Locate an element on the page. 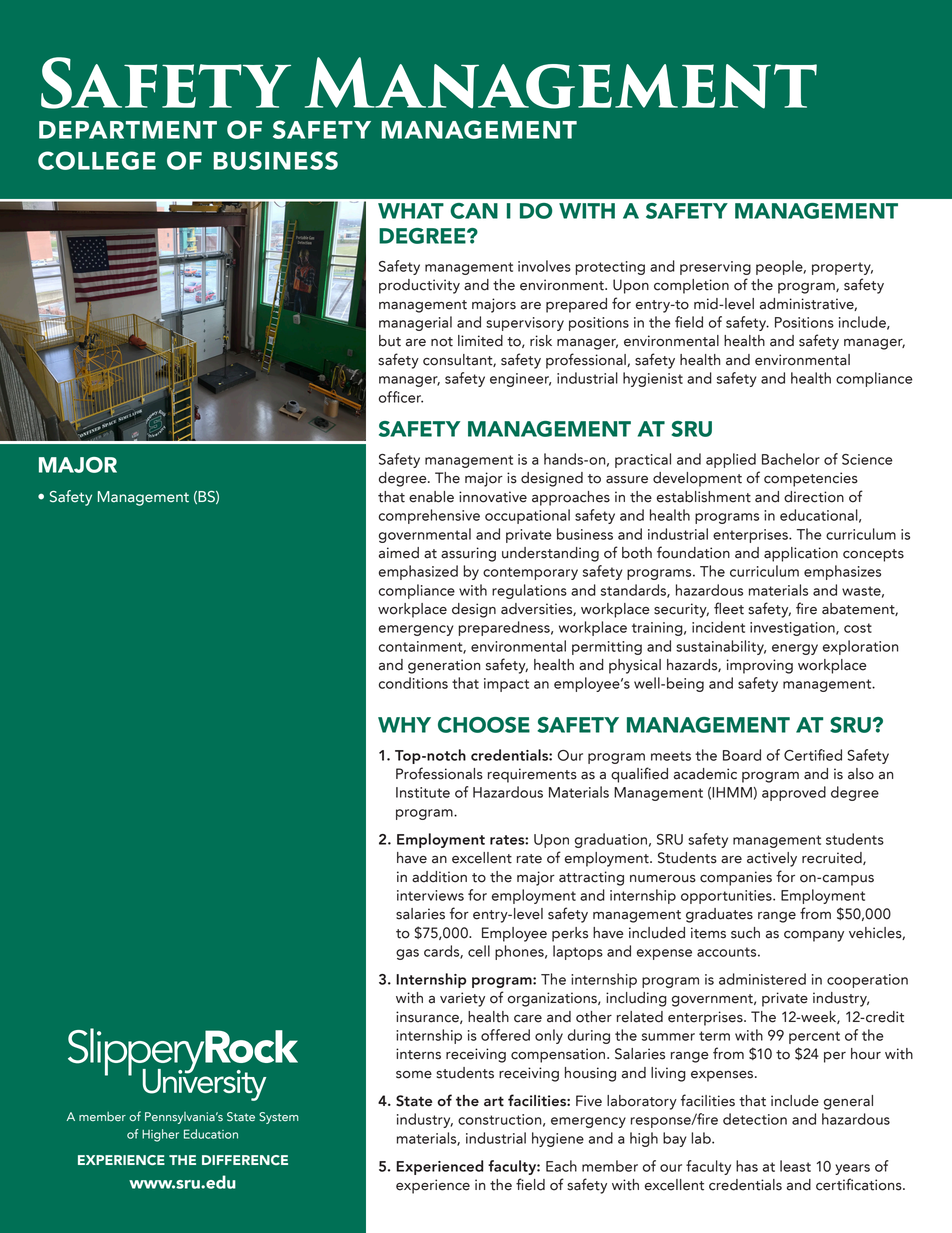 This page has height=1233, width=952. direction is located at coordinates (814, 497).
